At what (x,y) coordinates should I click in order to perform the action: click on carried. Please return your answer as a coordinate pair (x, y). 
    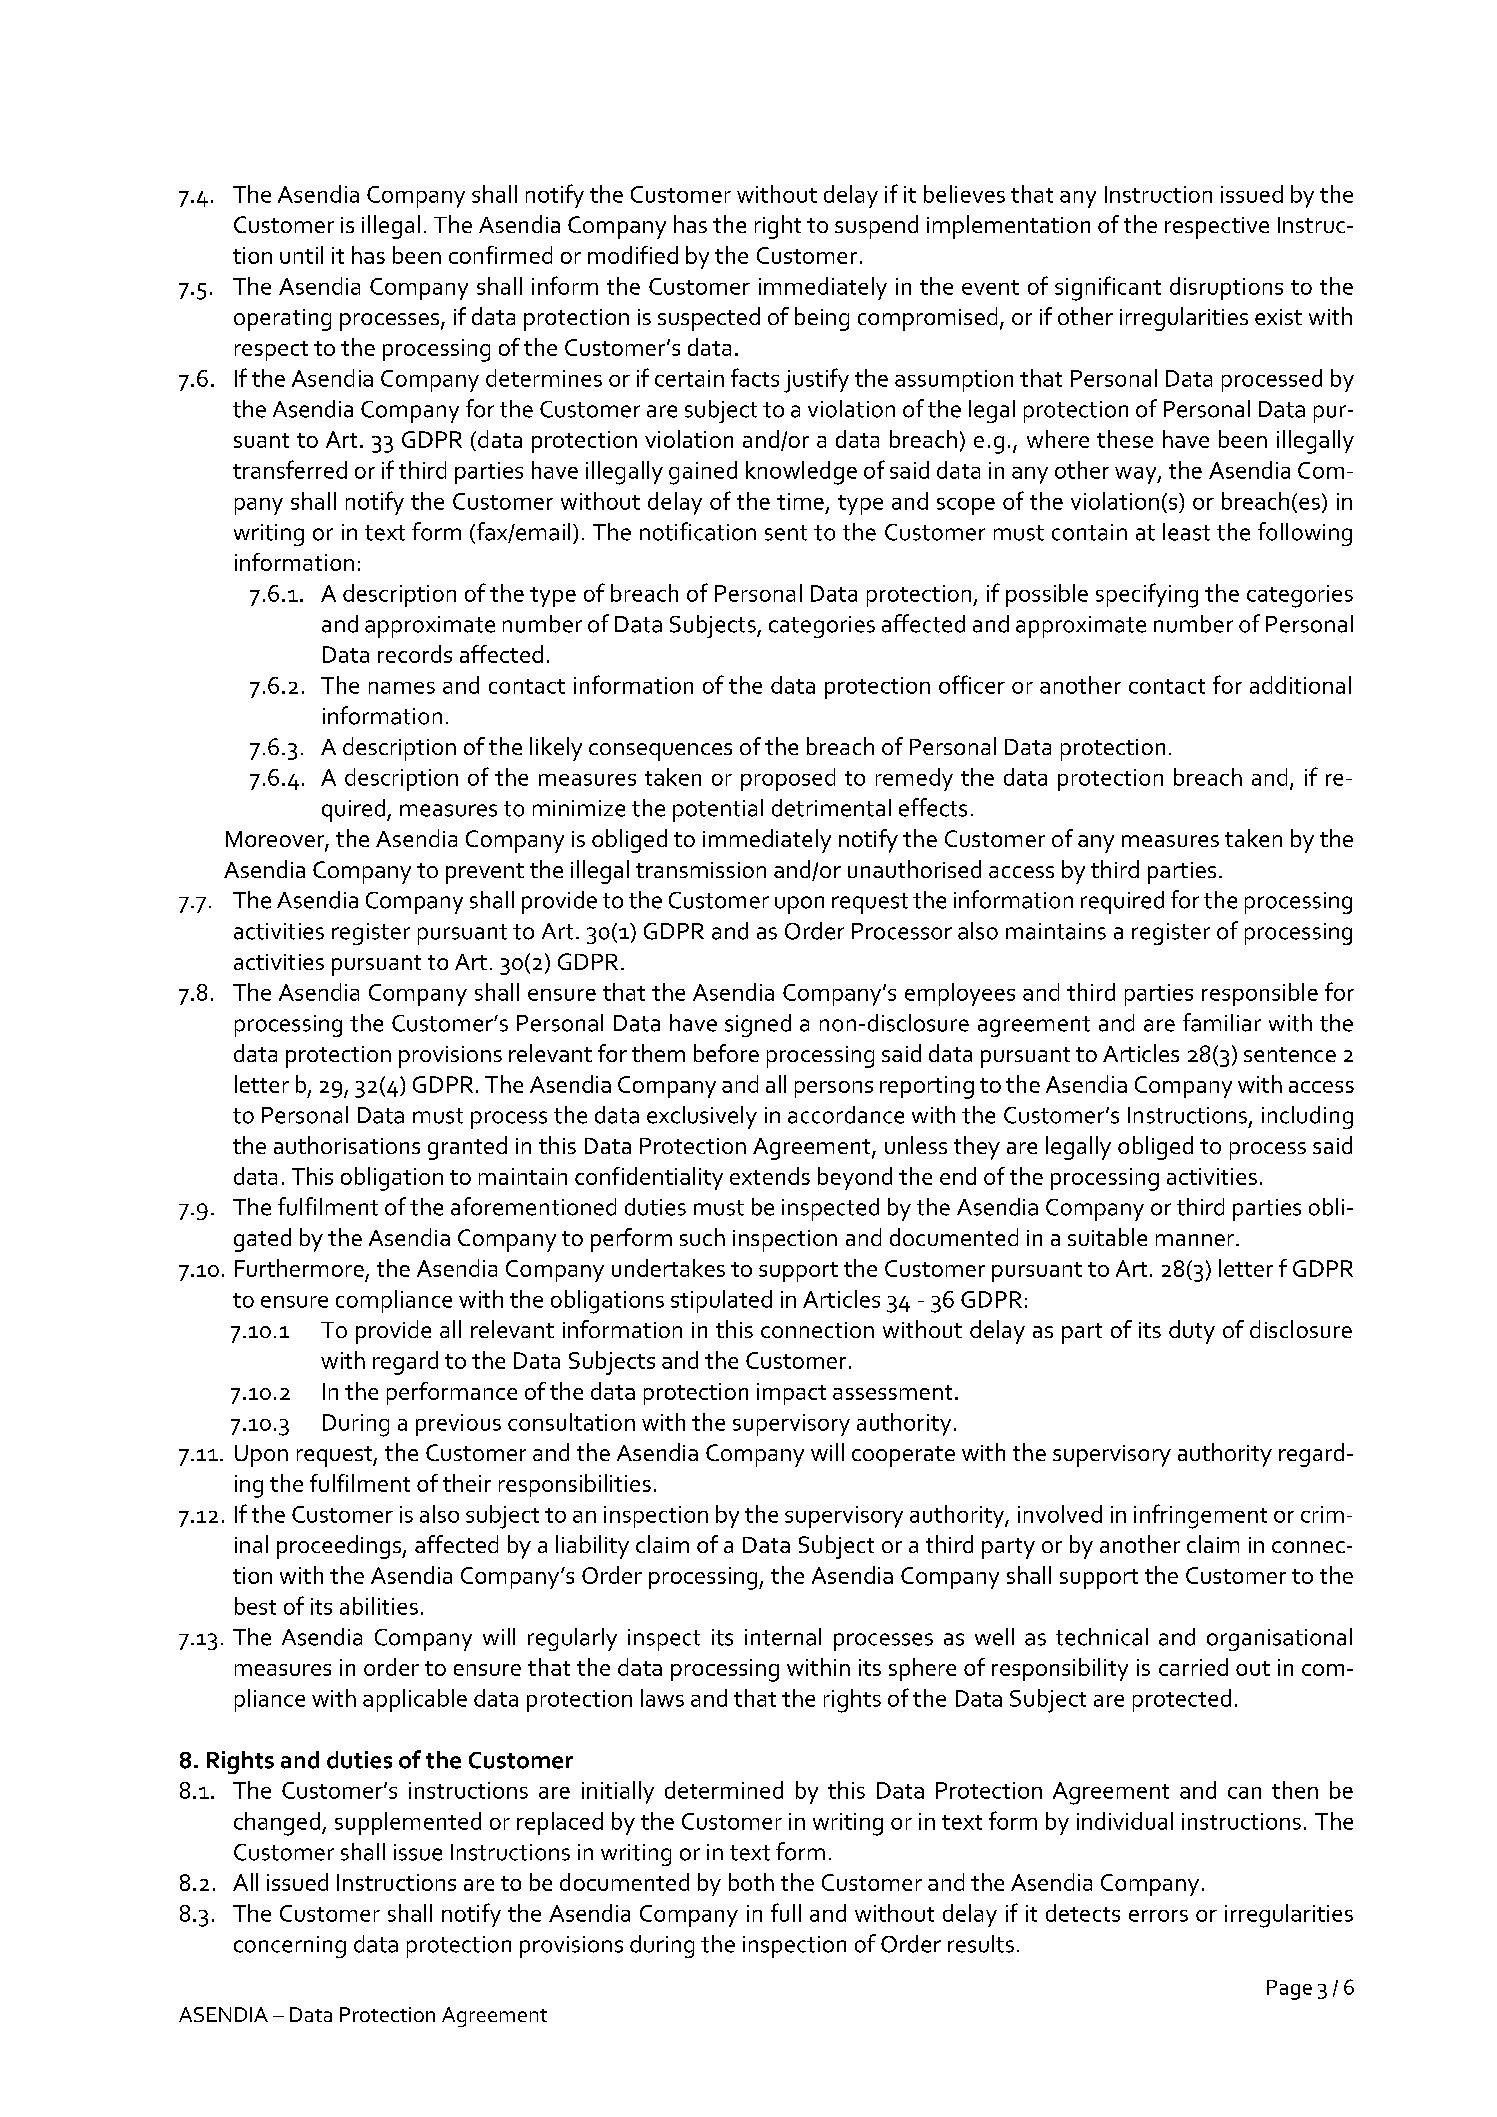
    Looking at the image, I should click on (1193, 1667).
